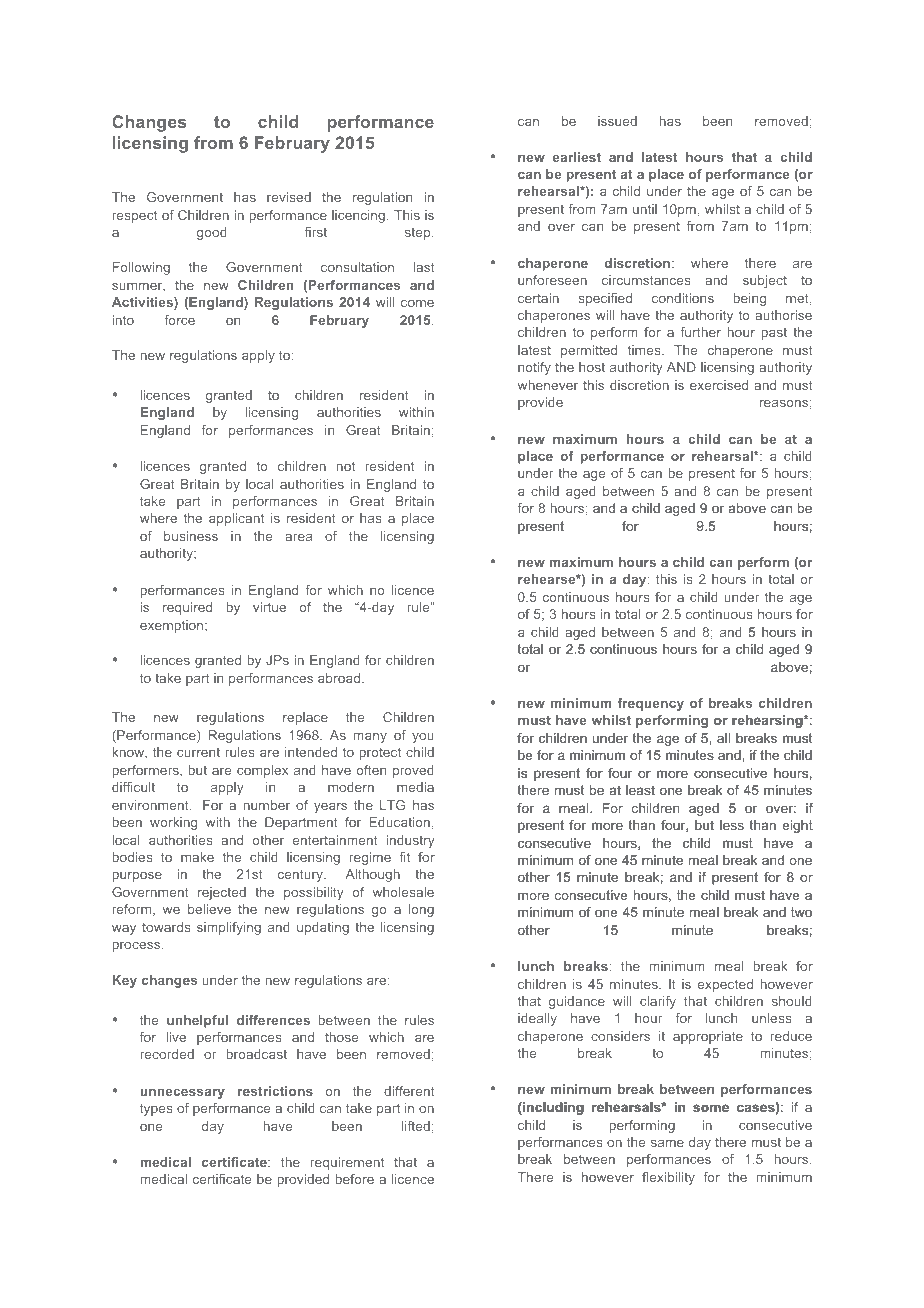 This page has width=924, height=1308. What do you see at coordinates (289, 197) in the page?
I see `revised` at bounding box center [289, 197].
